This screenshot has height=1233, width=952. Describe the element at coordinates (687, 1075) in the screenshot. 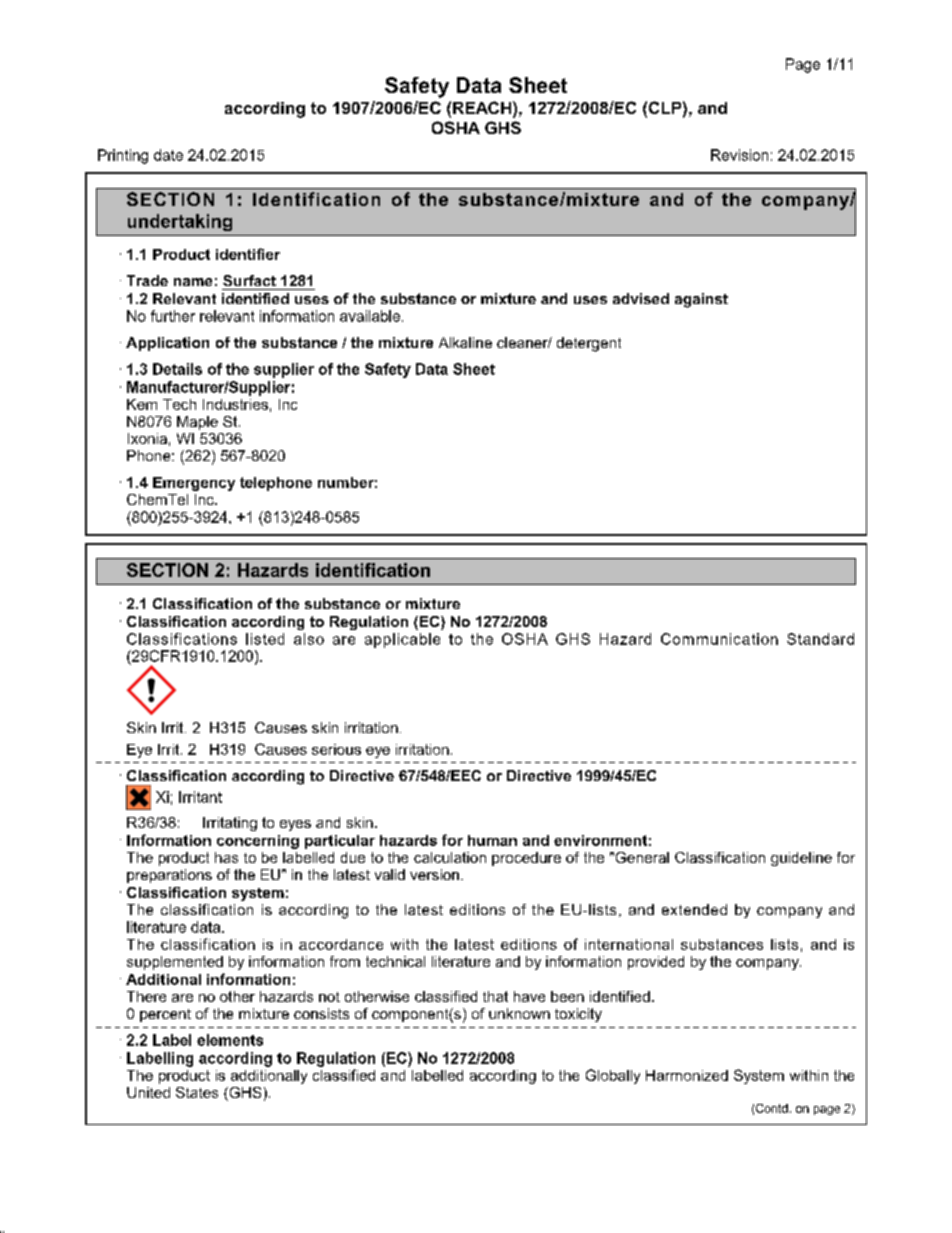

I see `Harmonized` at that location.
